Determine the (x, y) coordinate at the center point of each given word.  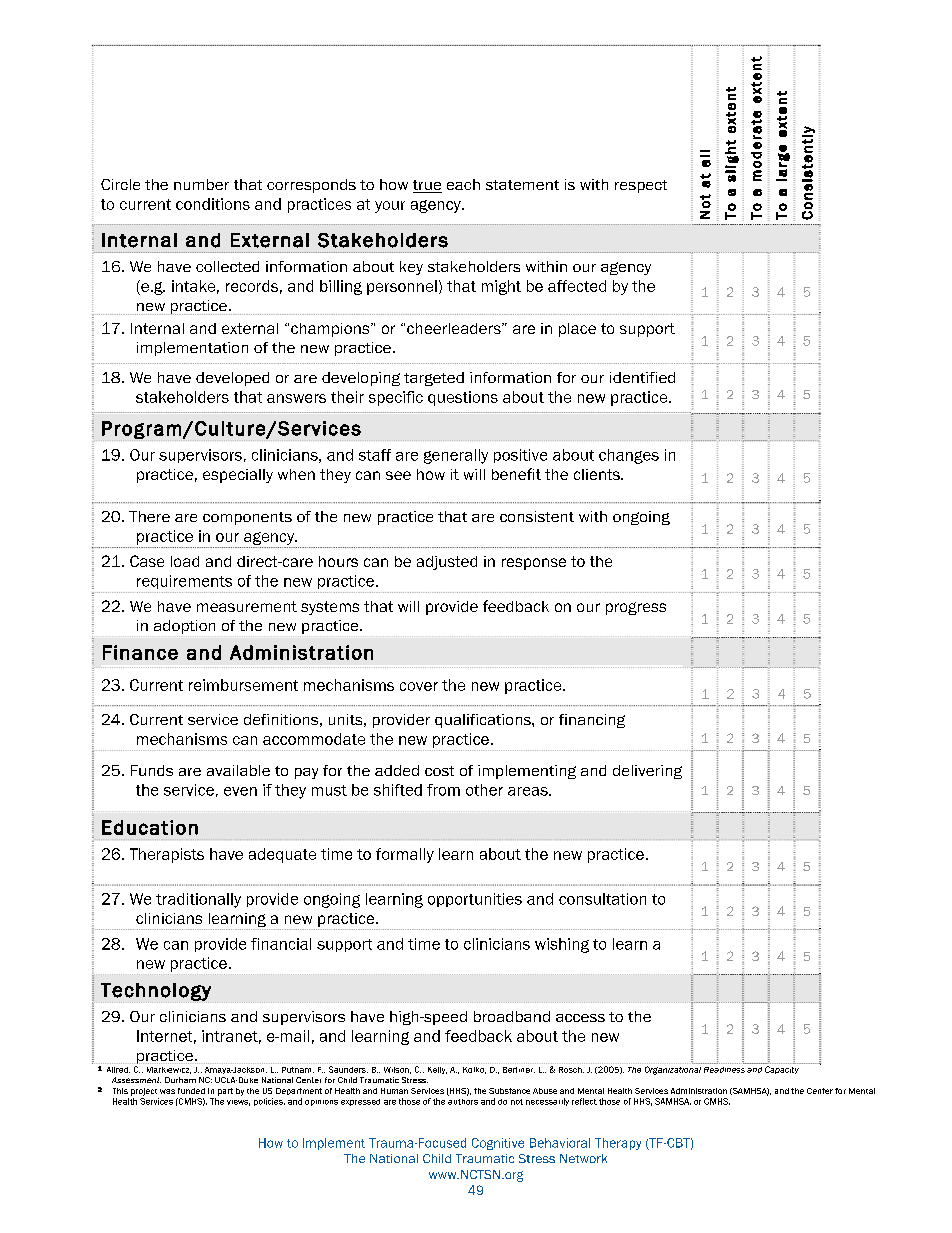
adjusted (447, 563)
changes (629, 456)
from (443, 790)
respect (641, 186)
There (149, 516)
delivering (647, 772)
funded (191, 1091)
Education (150, 827)
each (463, 184)
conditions (213, 204)
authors (463, 1102)
